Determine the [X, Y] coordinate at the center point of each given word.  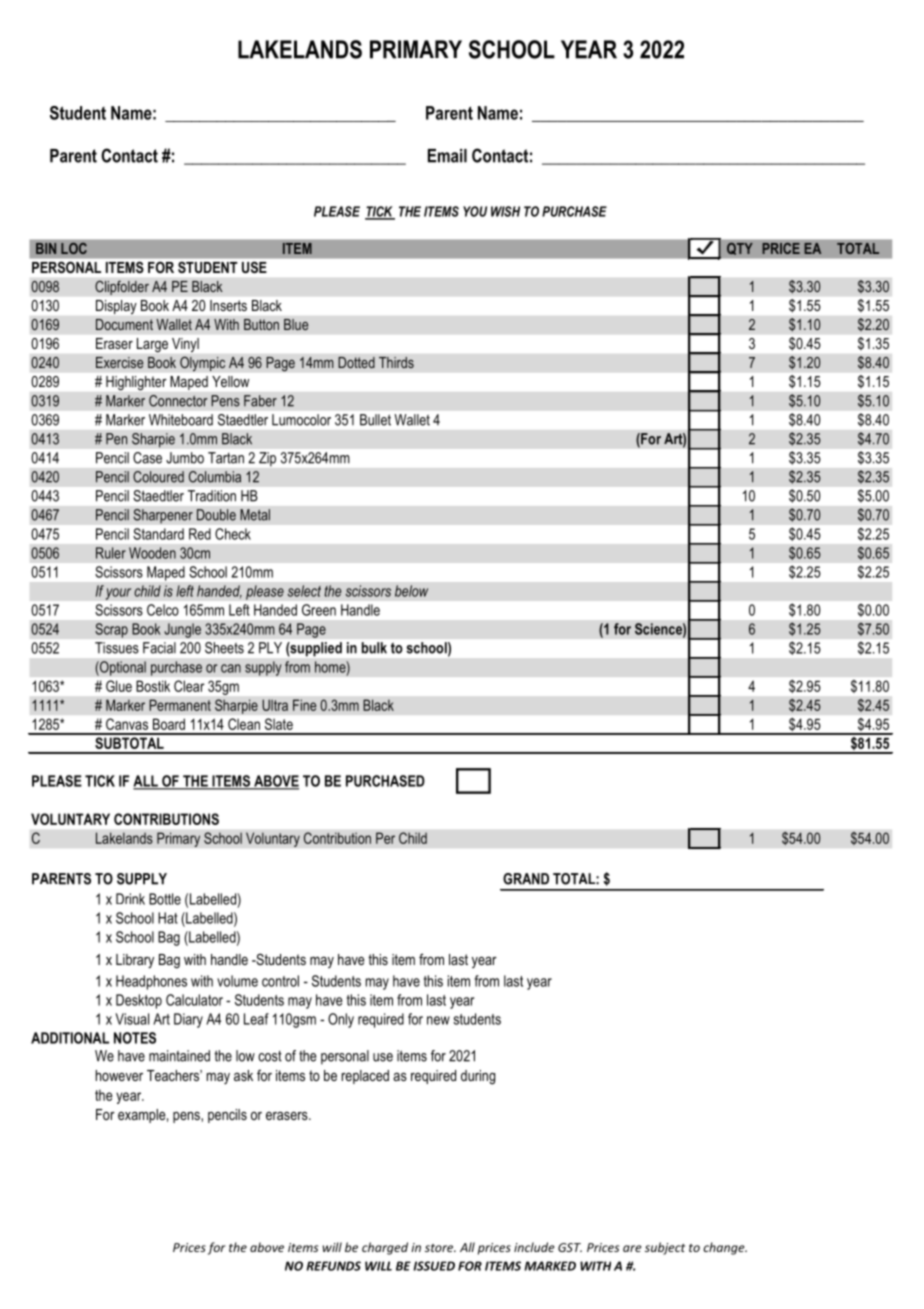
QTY [740, 248]
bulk [374, 648]
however [119, 1075]
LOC [74, 248]
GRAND [526, 879]
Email [447, 156]
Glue [119, 686]
